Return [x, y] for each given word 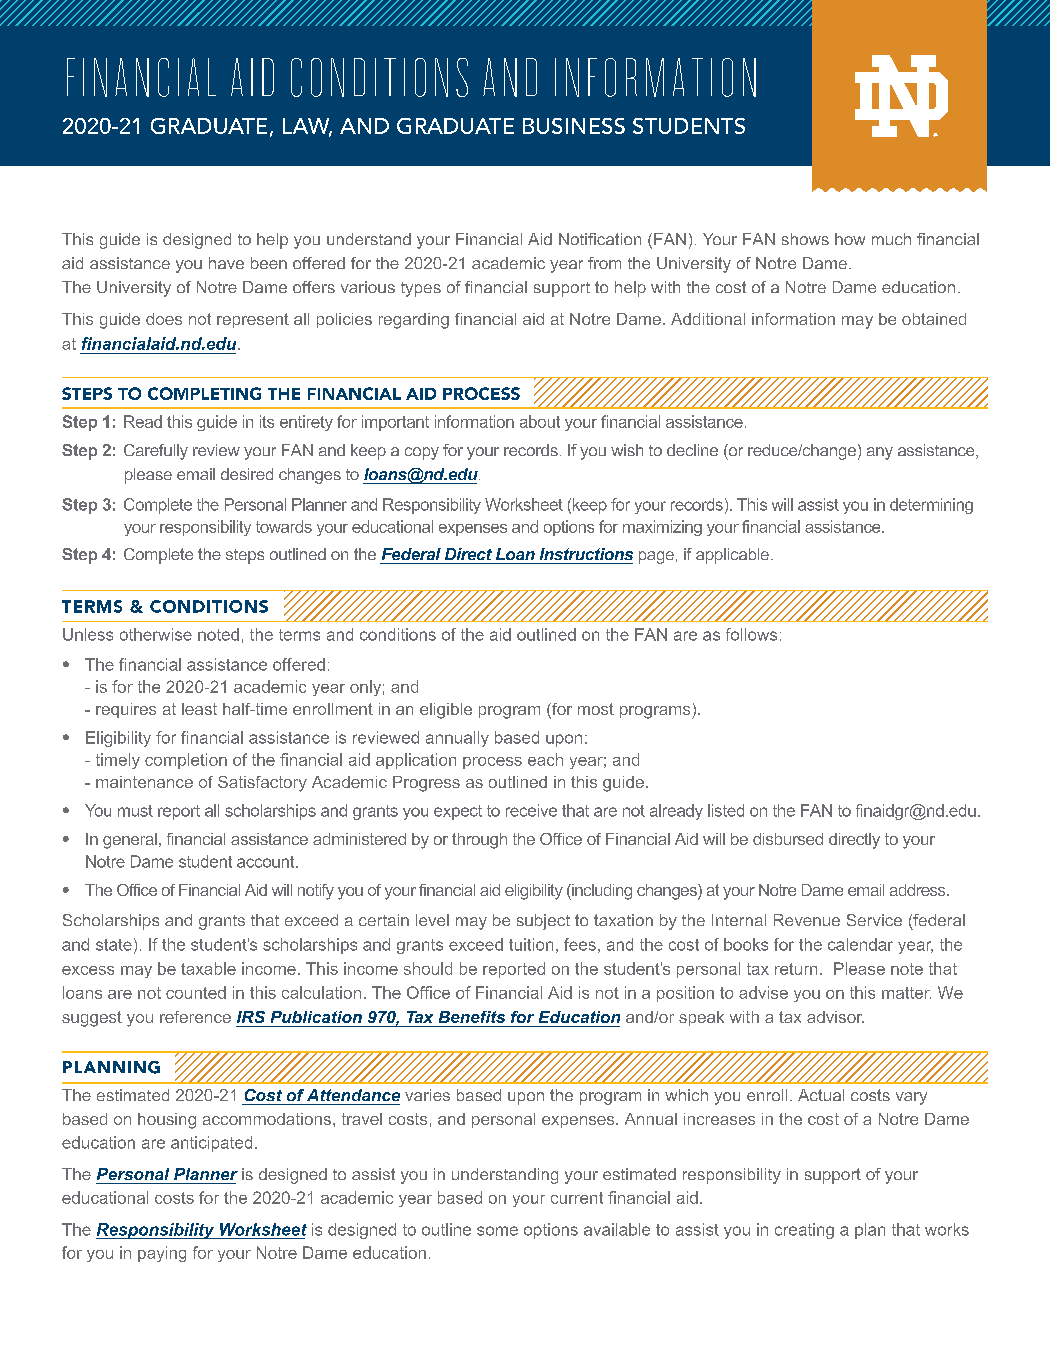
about [540, 421]
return [796, 969]
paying [162, 1254]
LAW [307, 127]
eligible [446, 711]
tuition [531, 944]
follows [751, 634]
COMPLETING [204, 393]
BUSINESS [574, 126]
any [880, 453]
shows [805, 239]
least [199, 709]
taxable [208, 968]
